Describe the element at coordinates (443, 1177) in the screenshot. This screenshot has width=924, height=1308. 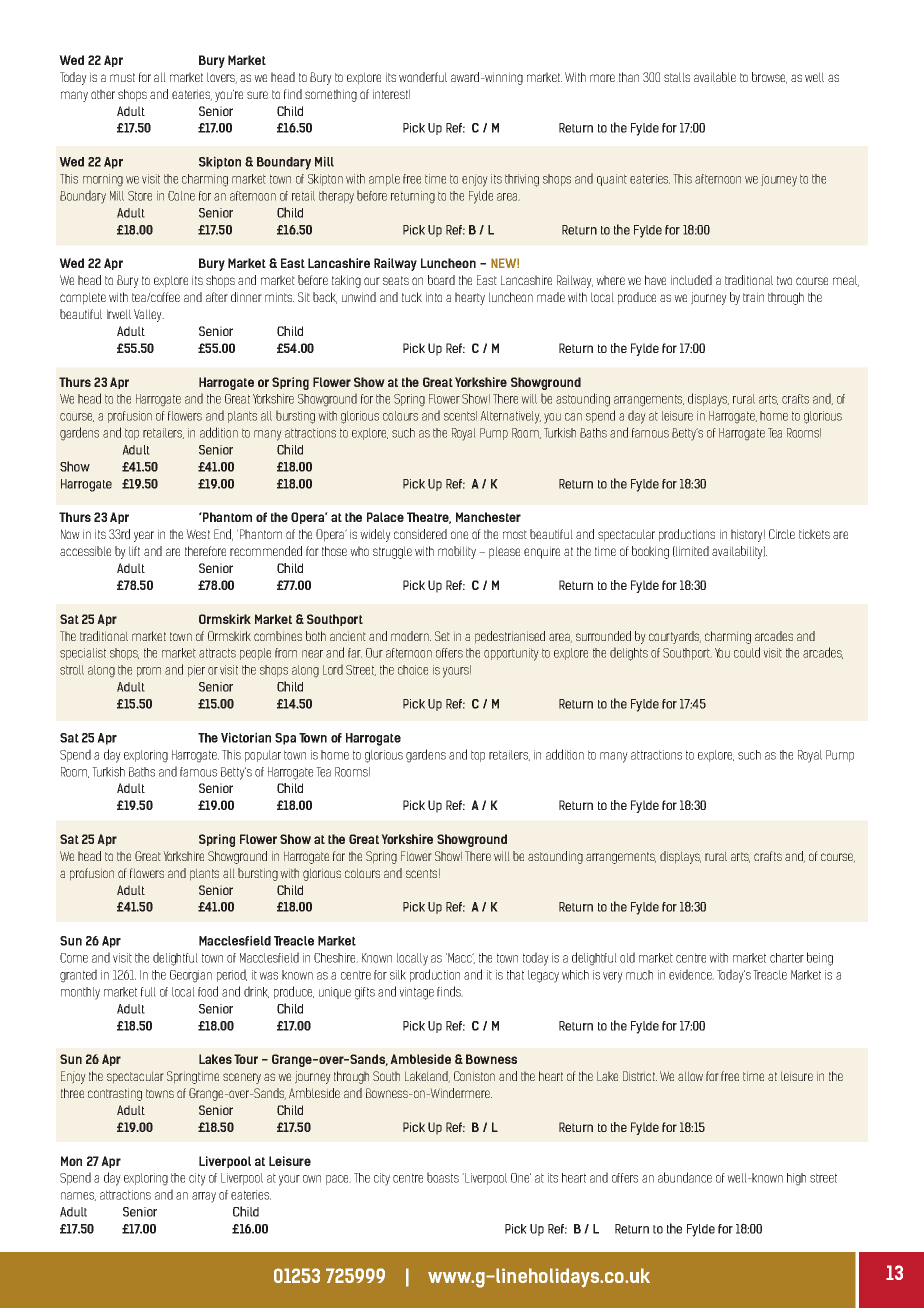
I see `boasts` at that location.
